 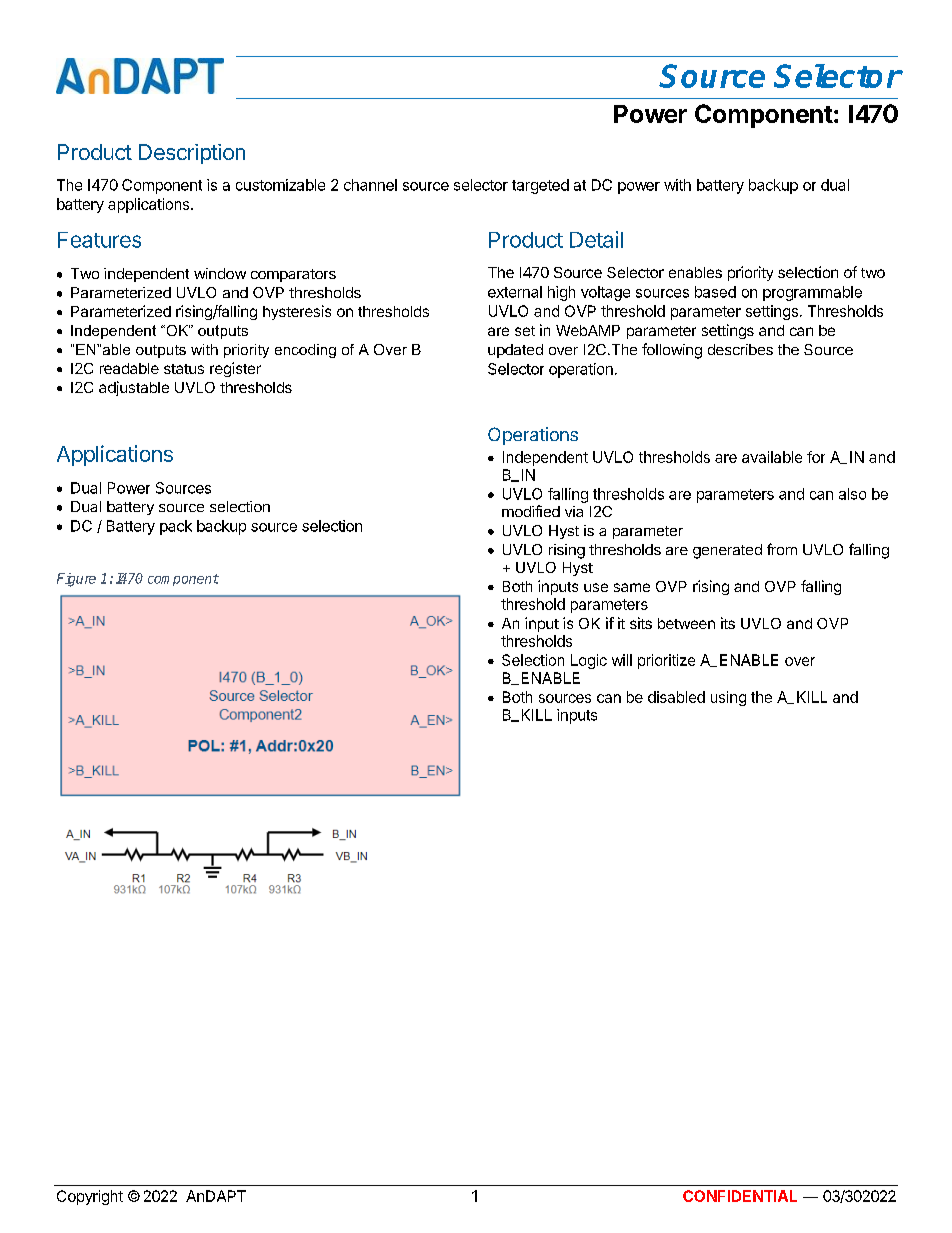 I want to click on Description, so click(x=192, y=154).
